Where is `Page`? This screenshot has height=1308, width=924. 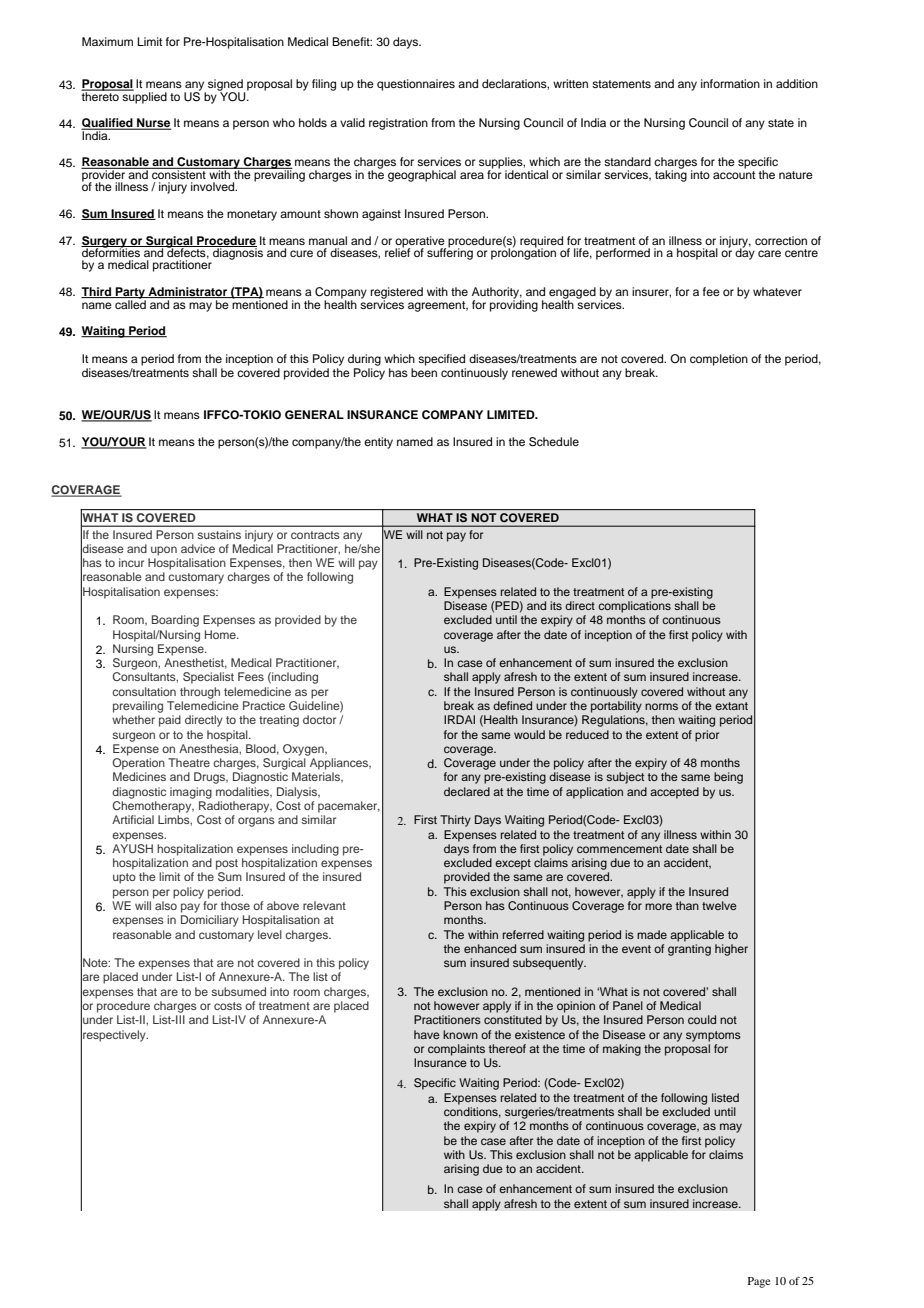 Page is located at coordinates (759, 1282).
